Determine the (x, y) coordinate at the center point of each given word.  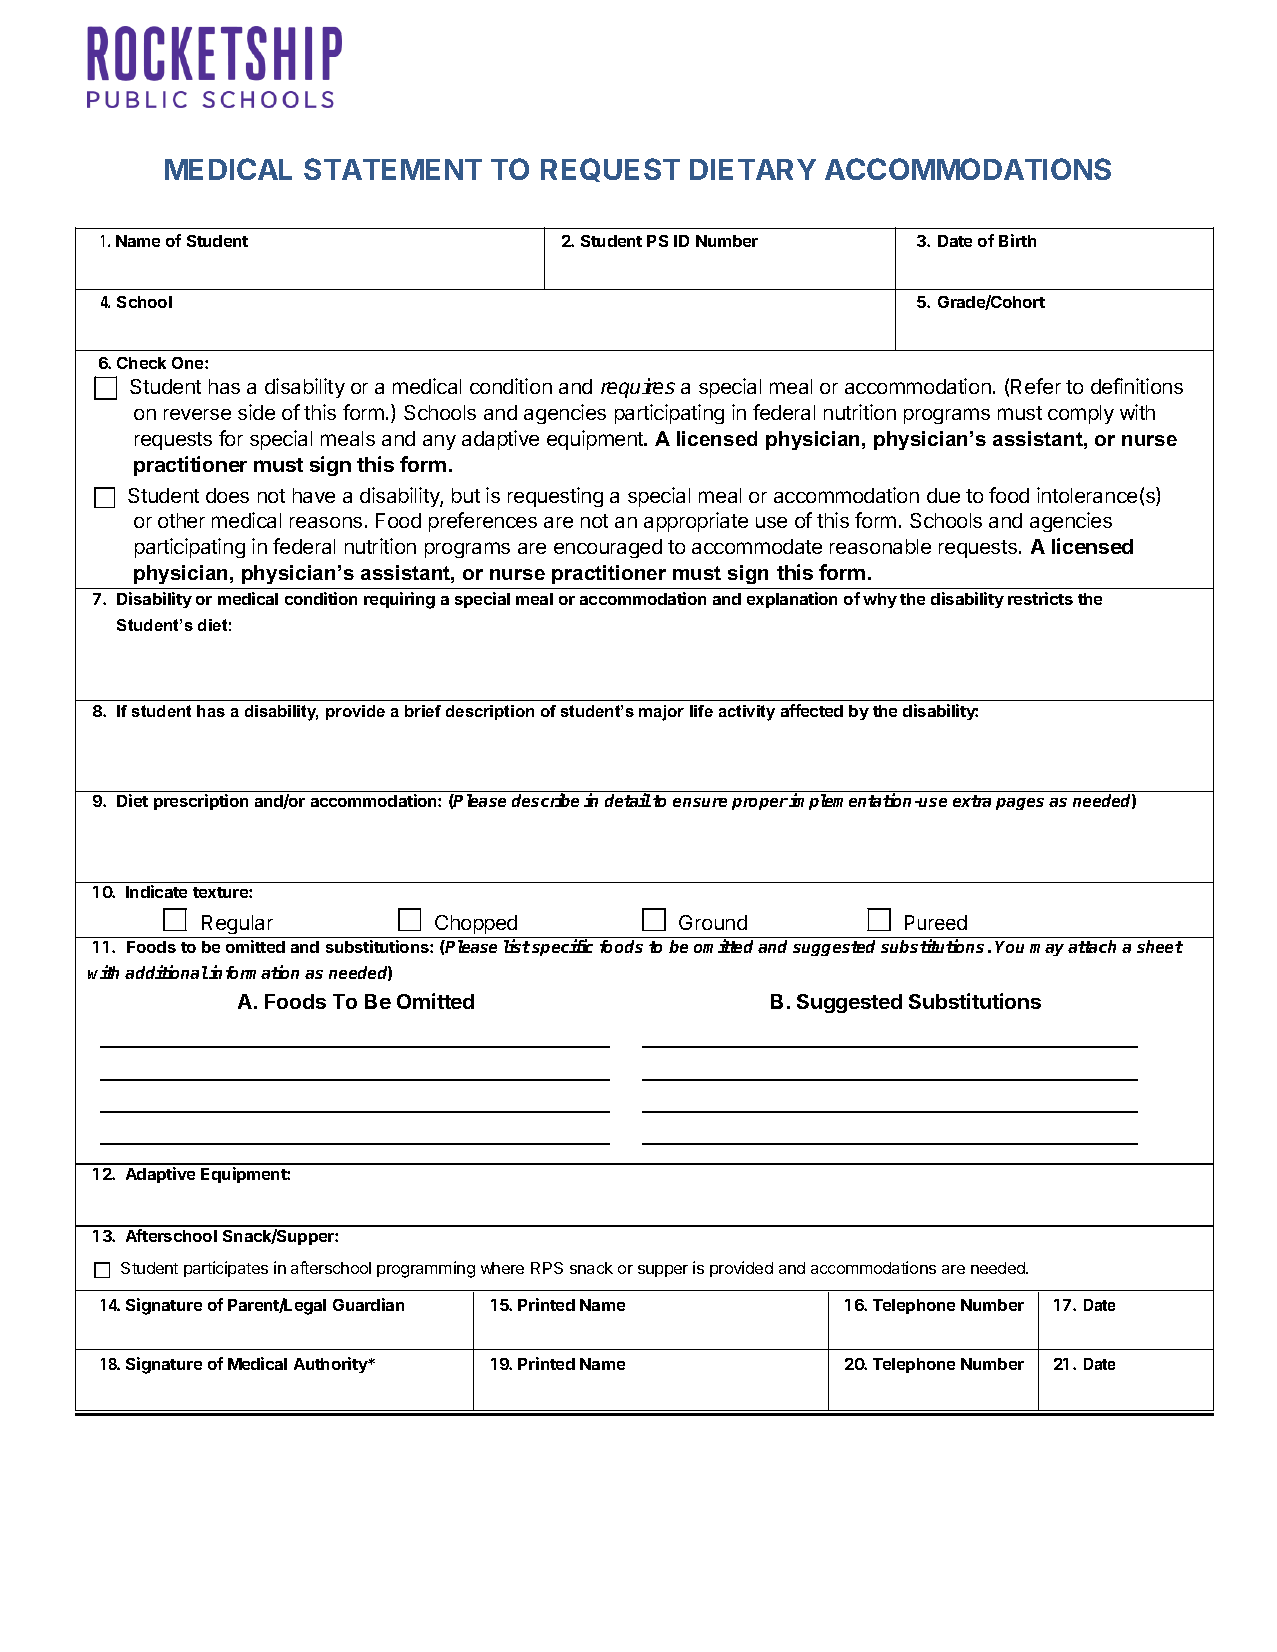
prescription (201, 802)
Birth (1017, 240)
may (1047, 950)
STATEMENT (393, 169)
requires (638, 388)
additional (166, 972)
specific (562, 947)
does (227, 495)
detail (628, 800)
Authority (332, 1365)
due (943, 495)
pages (1020, 804)
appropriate (696, 522)
